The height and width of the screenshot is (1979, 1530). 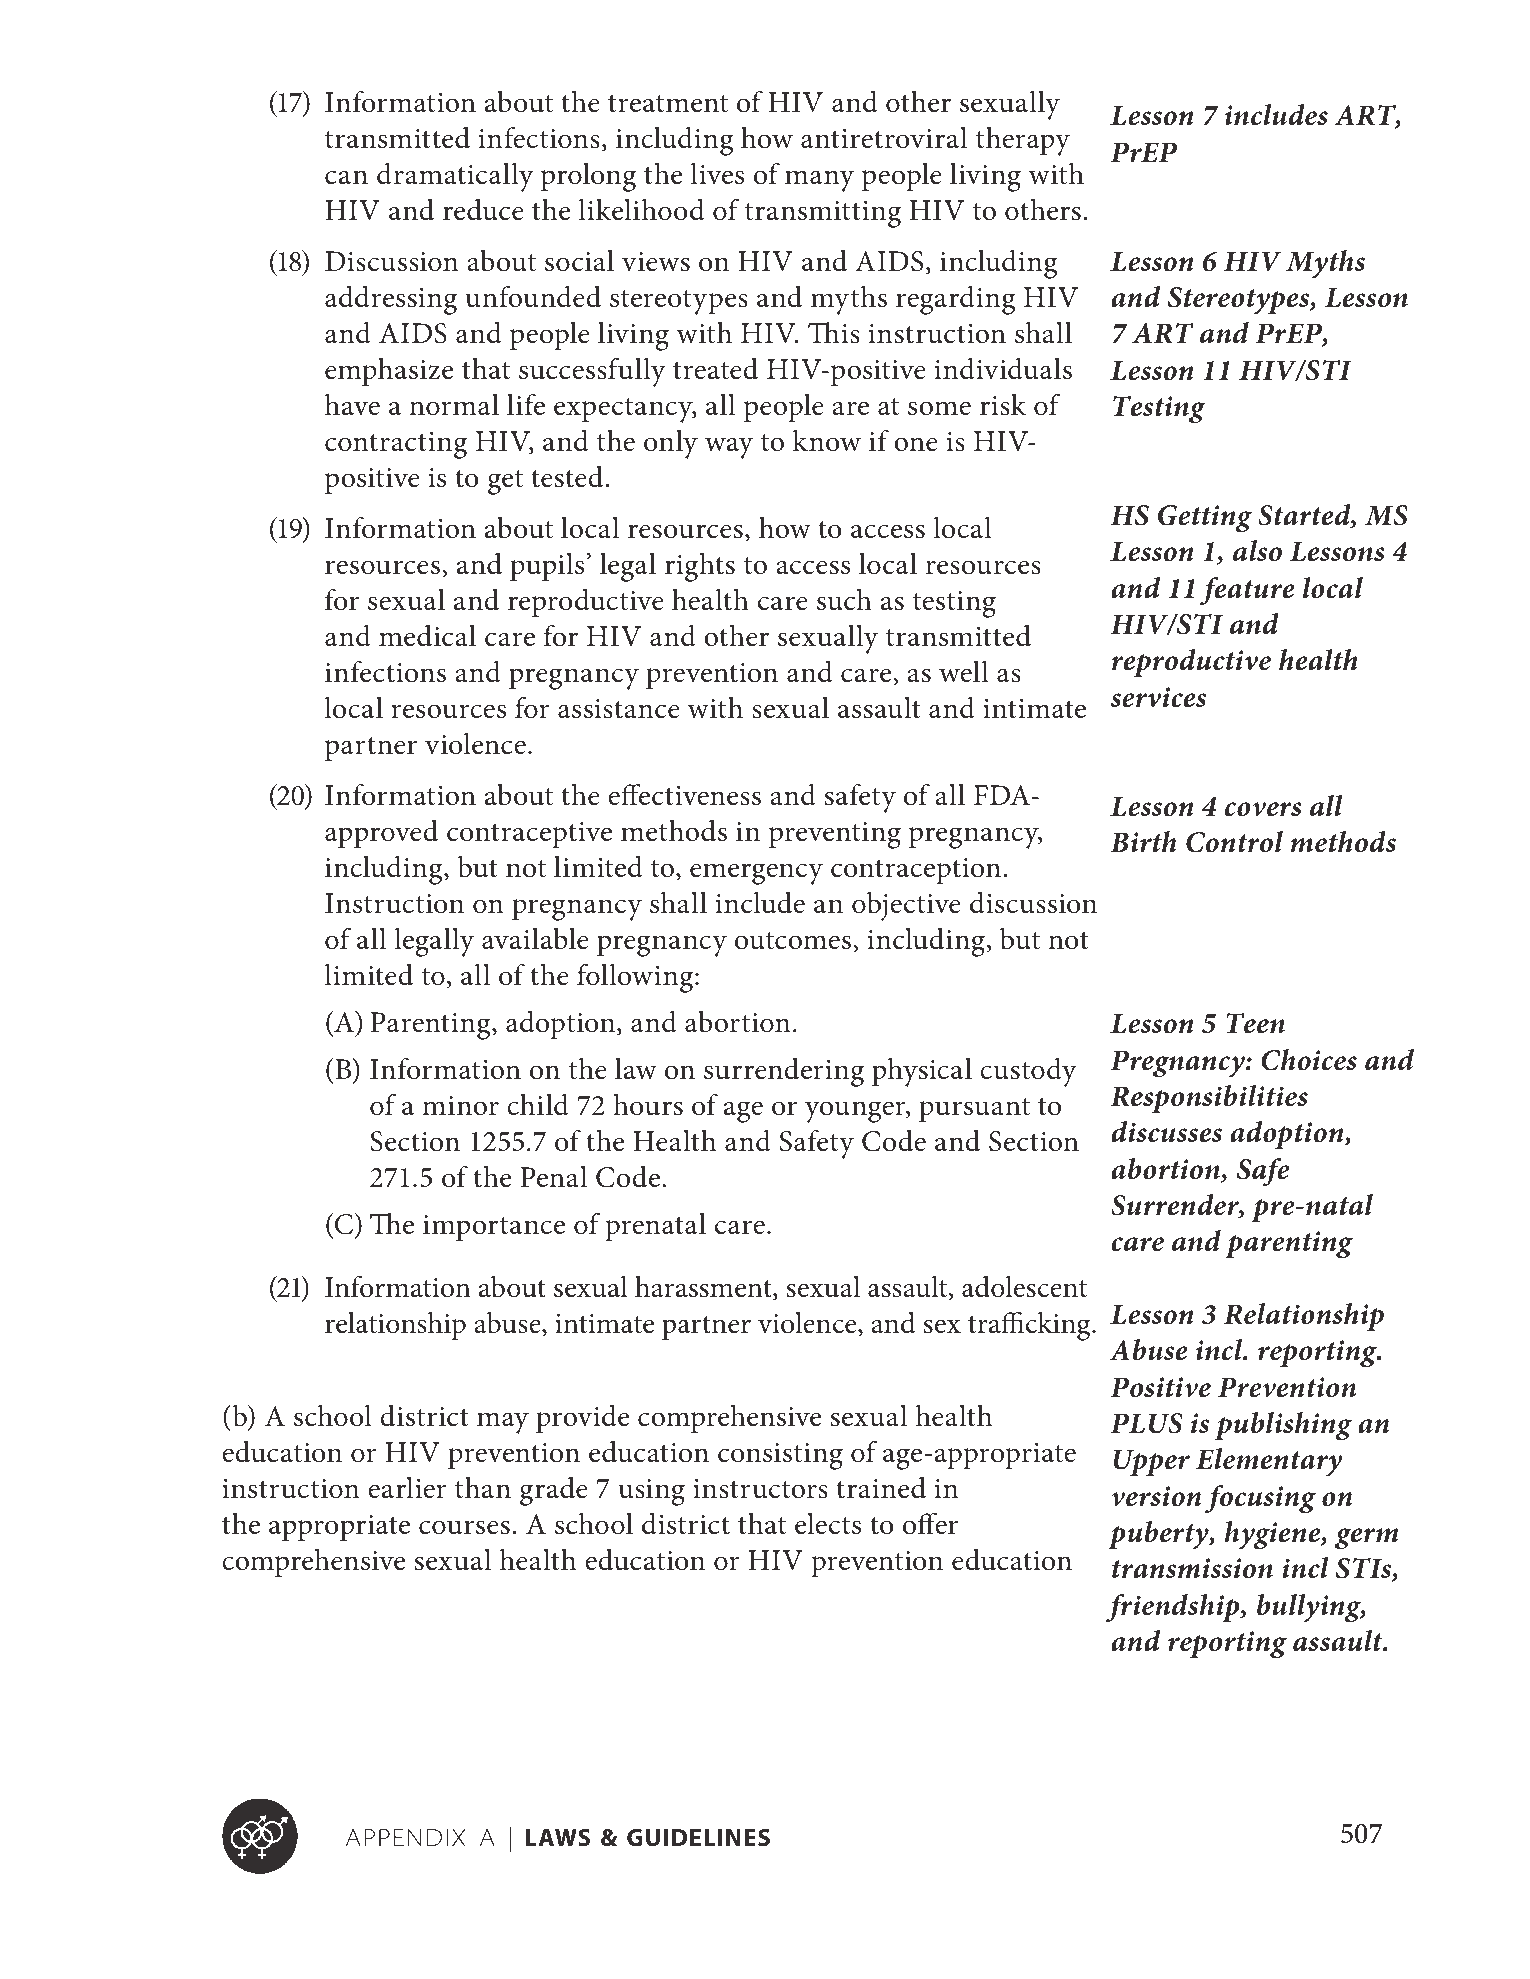 What do you see at coordinates (884, 138) in the screenshot?
I see `antiretroviral` at bounding box center [884, 138].
